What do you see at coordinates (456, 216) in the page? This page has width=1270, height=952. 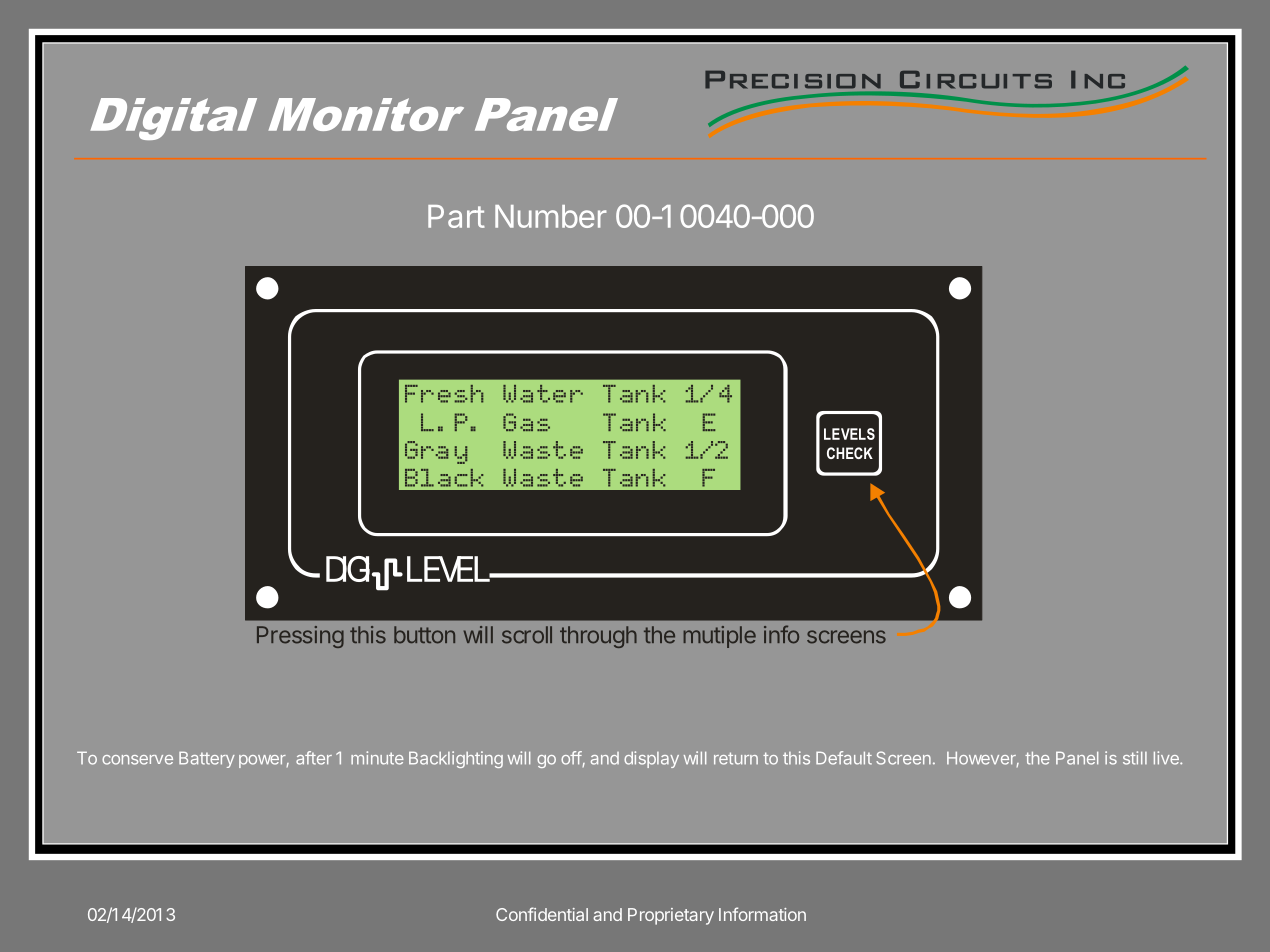 I see `Part` at bounding box center [456, 216].
